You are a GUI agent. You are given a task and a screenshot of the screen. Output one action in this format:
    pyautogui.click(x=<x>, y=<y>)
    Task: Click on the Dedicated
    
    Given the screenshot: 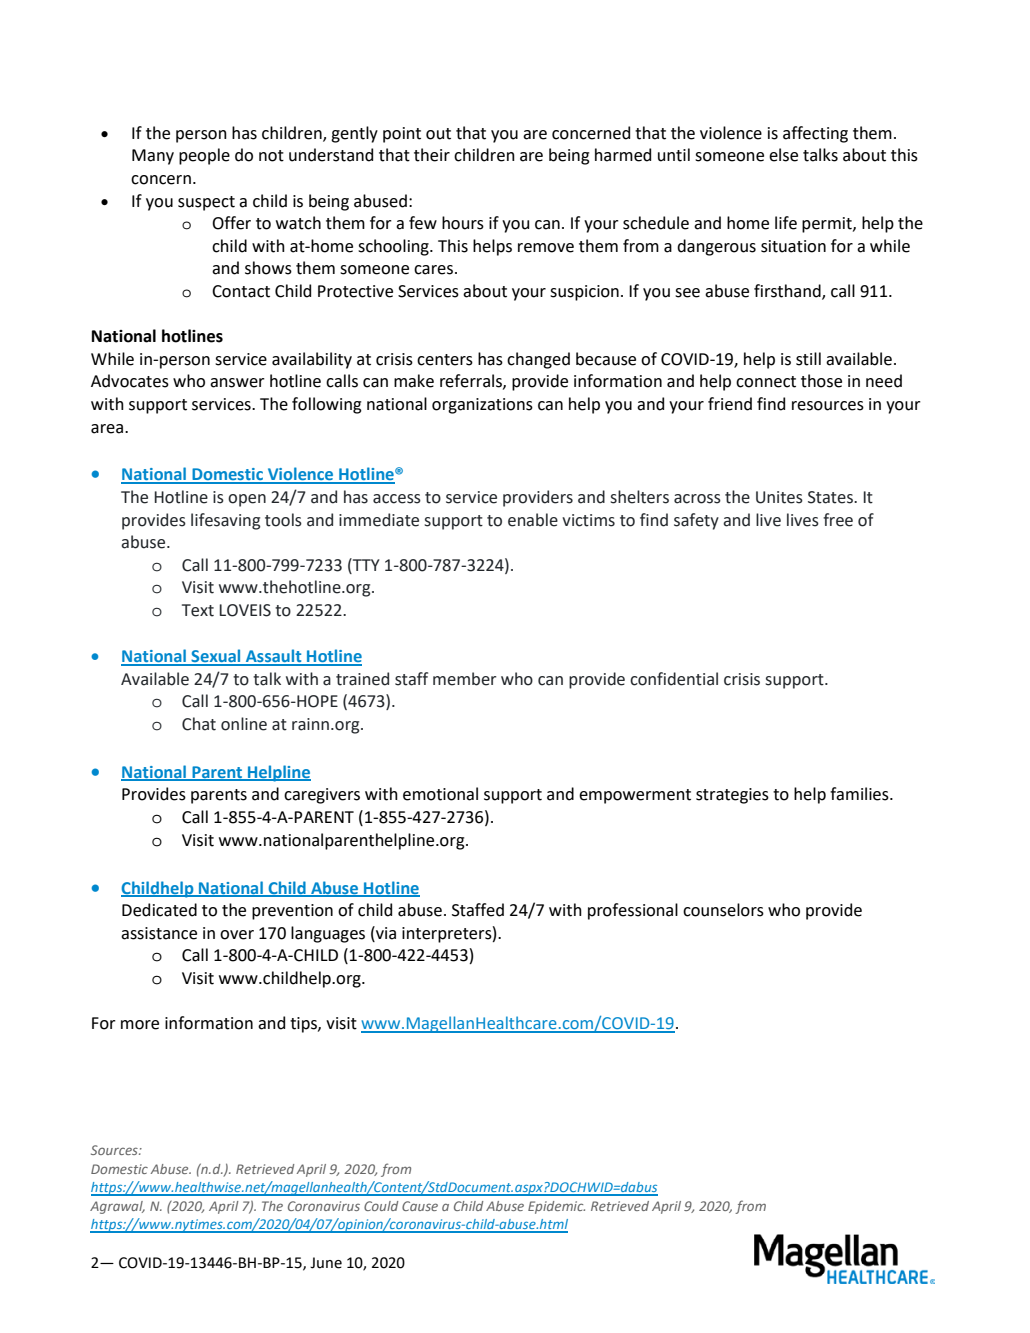 What is the action you would take?
    pyautogui.click(x=159, y=910)
